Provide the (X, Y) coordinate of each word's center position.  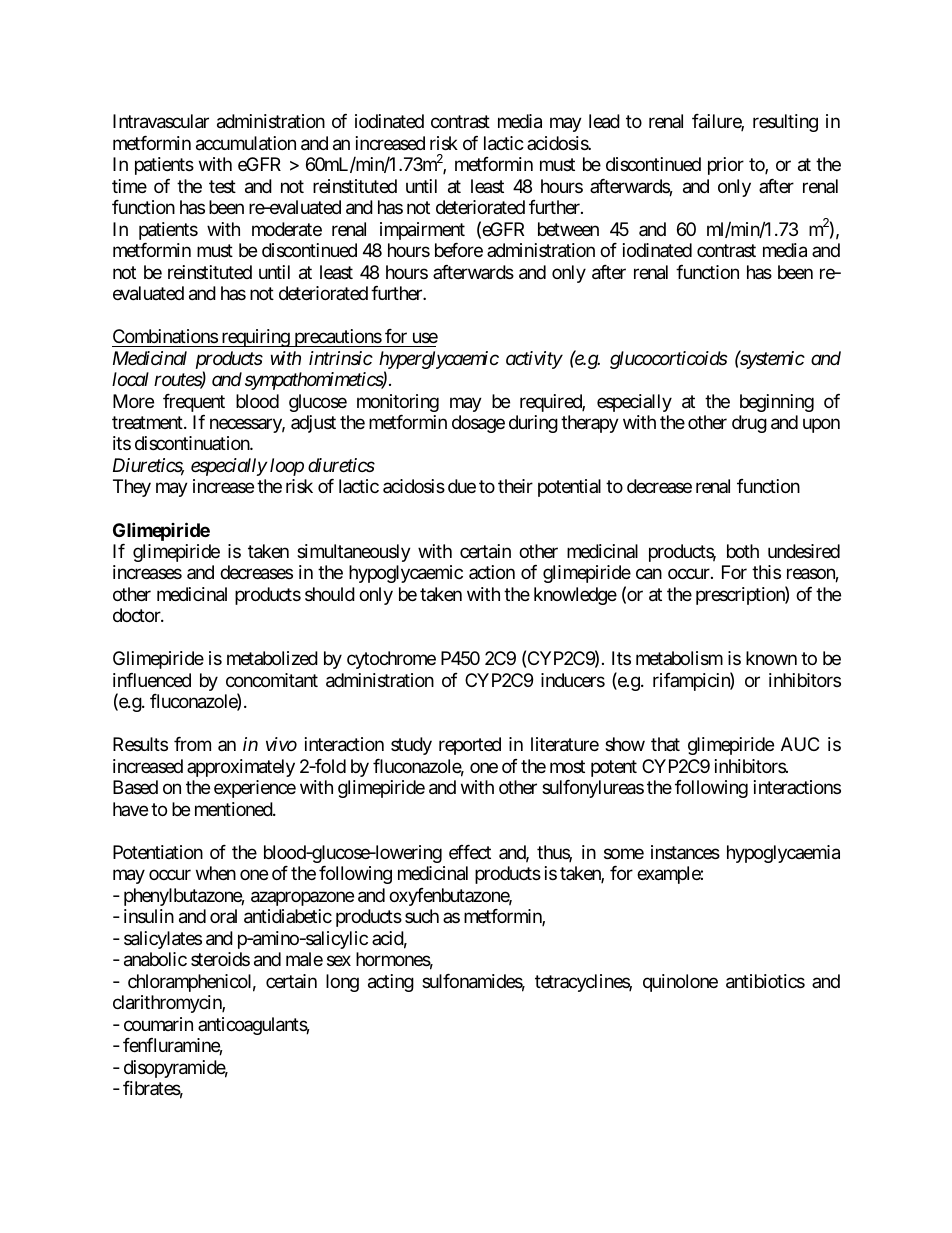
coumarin (158, 1024)
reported (470, 746)
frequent (194, 403)
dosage (478, 424)
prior (726, 166)
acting (391, 983)
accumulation (246, 143)
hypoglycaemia (783, 854)
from (192, 744)
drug (749, 424)
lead (604, 121)
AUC (800, 744)
